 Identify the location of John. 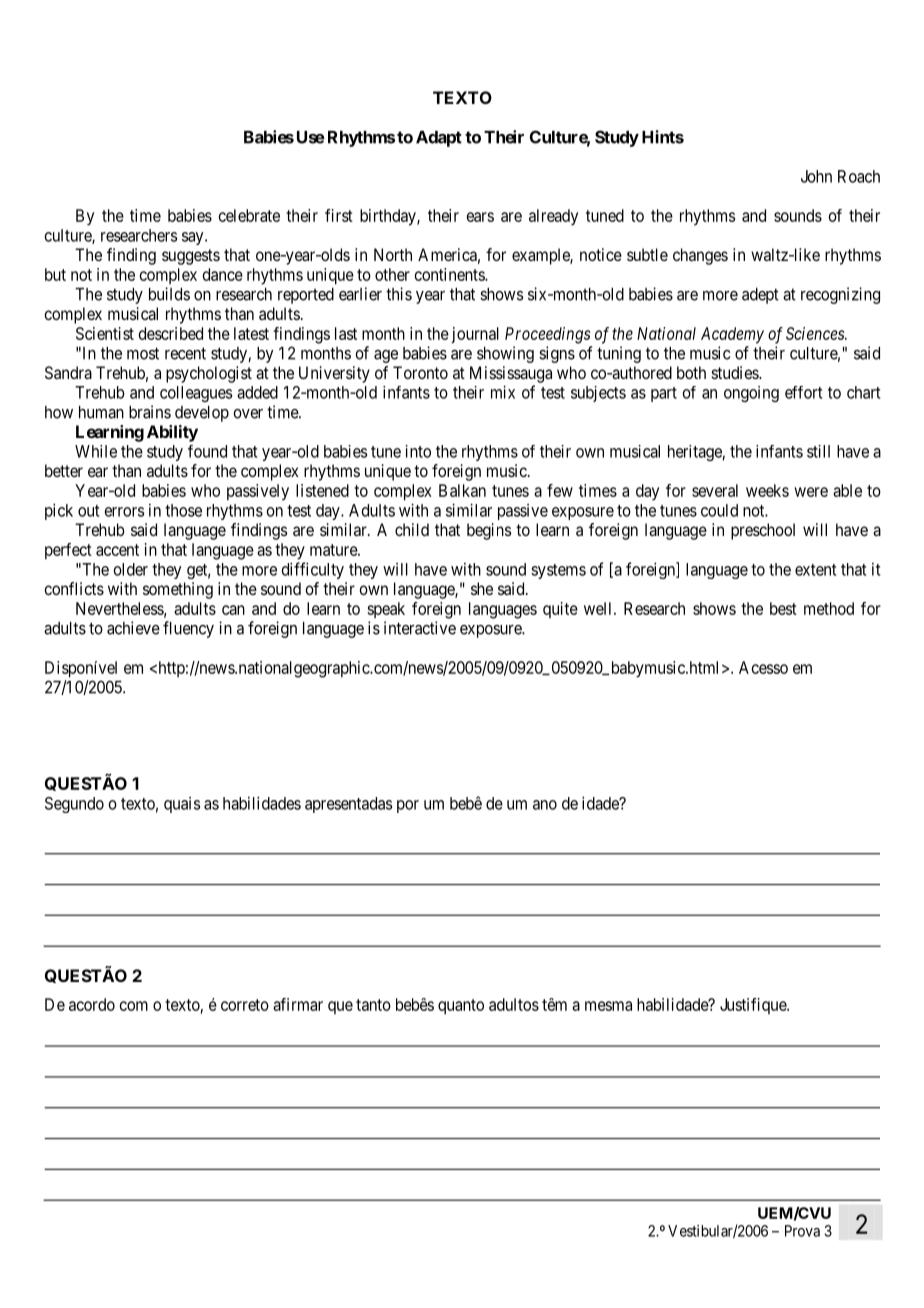
(816, 176).
